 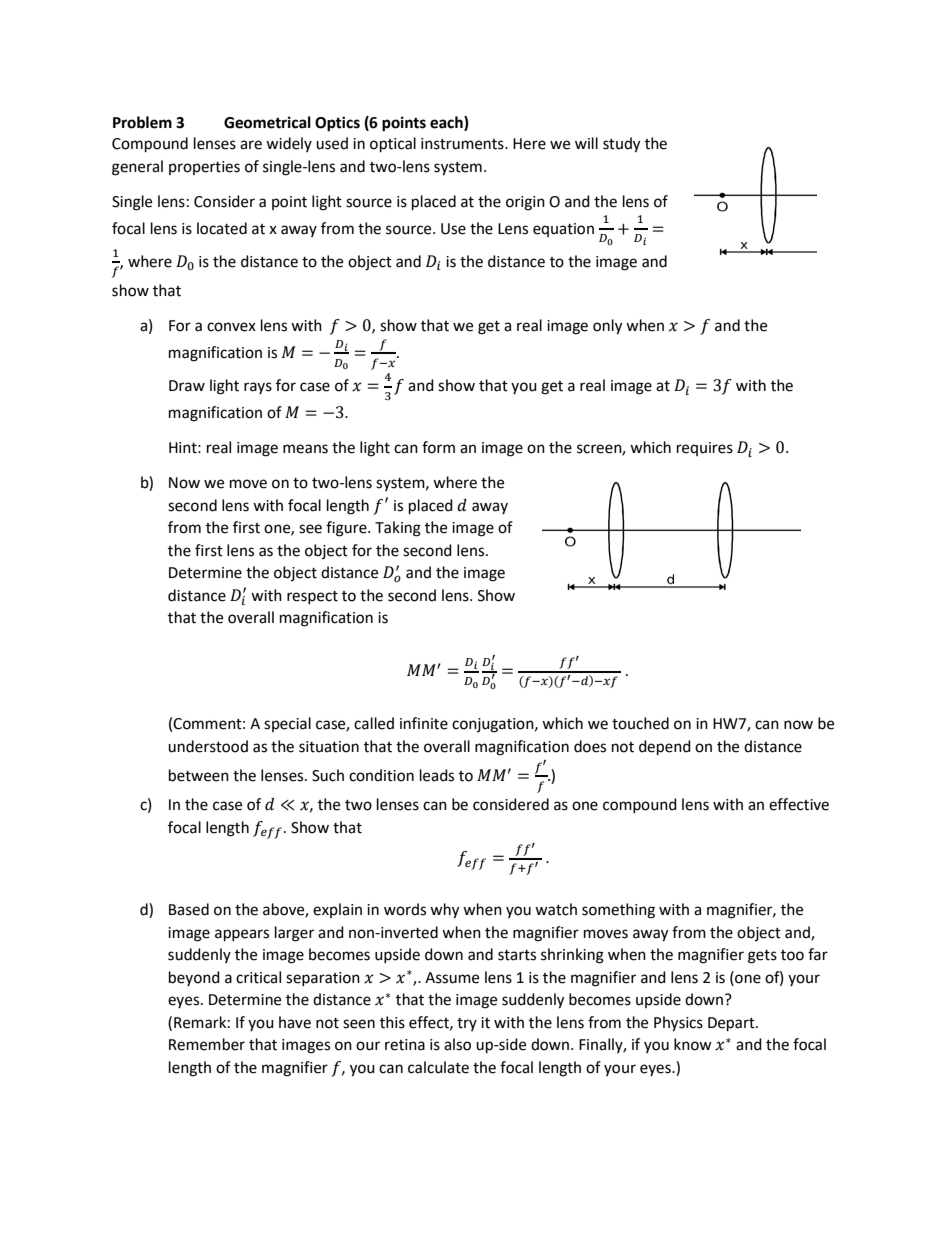 What do you see at coordinates (208, 746) in the screenshot?
I see `understood` at bounding box center [208, 746].
